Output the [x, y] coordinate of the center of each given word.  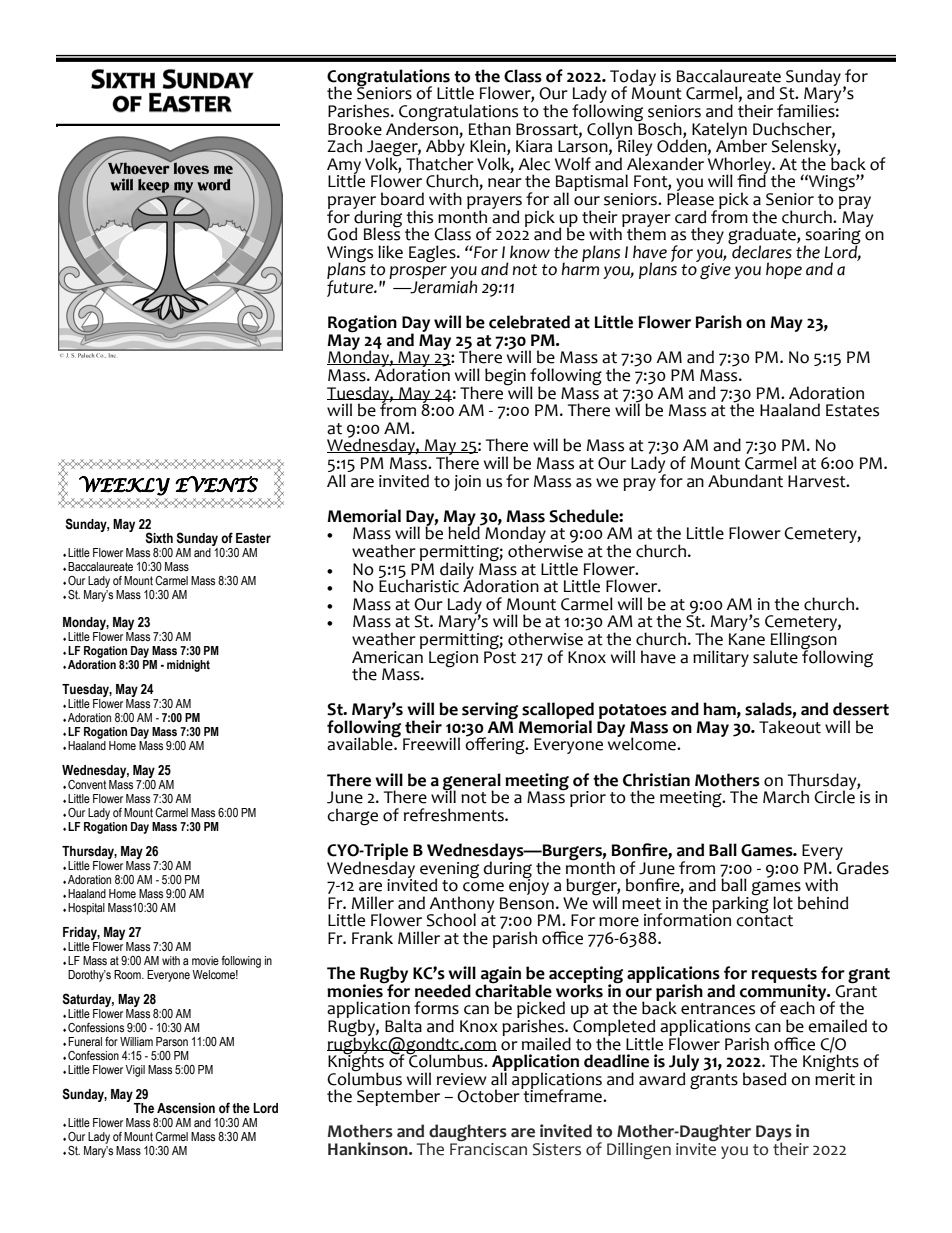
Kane [747, 639]
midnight [188, 666]
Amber [741, 145]
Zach [344, 146]
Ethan [490, 129]
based [764, 1079]
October [489, 1095]
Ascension [186, 1108]
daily [457, 571]
